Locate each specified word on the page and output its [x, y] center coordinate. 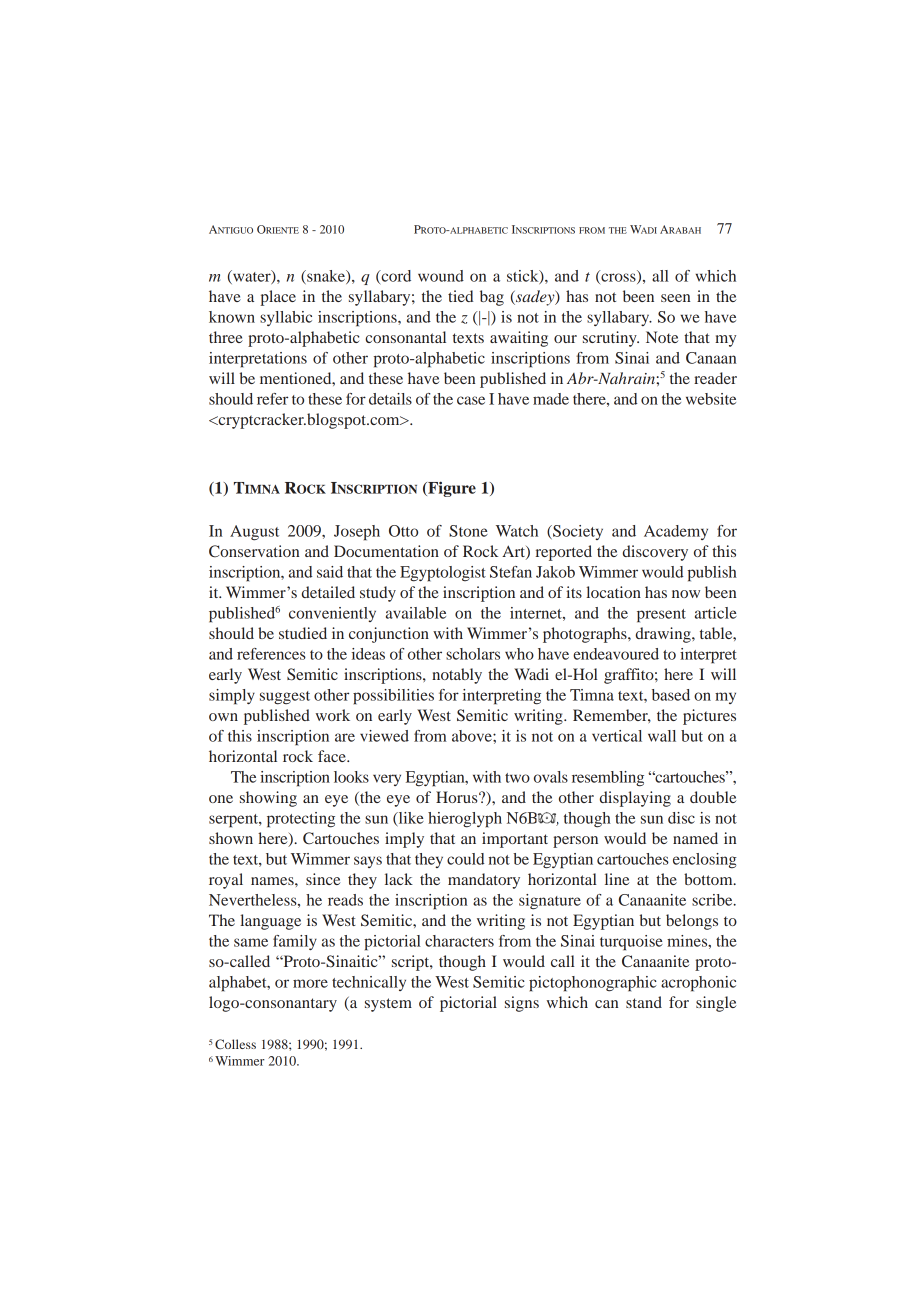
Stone [468, 531]
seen [675, 298]
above [473, 736]
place [278, 298]
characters [459, 941]
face [333, 756]
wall [662, 736]
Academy [676, 532]
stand [644, 1002]
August [254, 533]
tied [461, 296]
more [310, 983]
